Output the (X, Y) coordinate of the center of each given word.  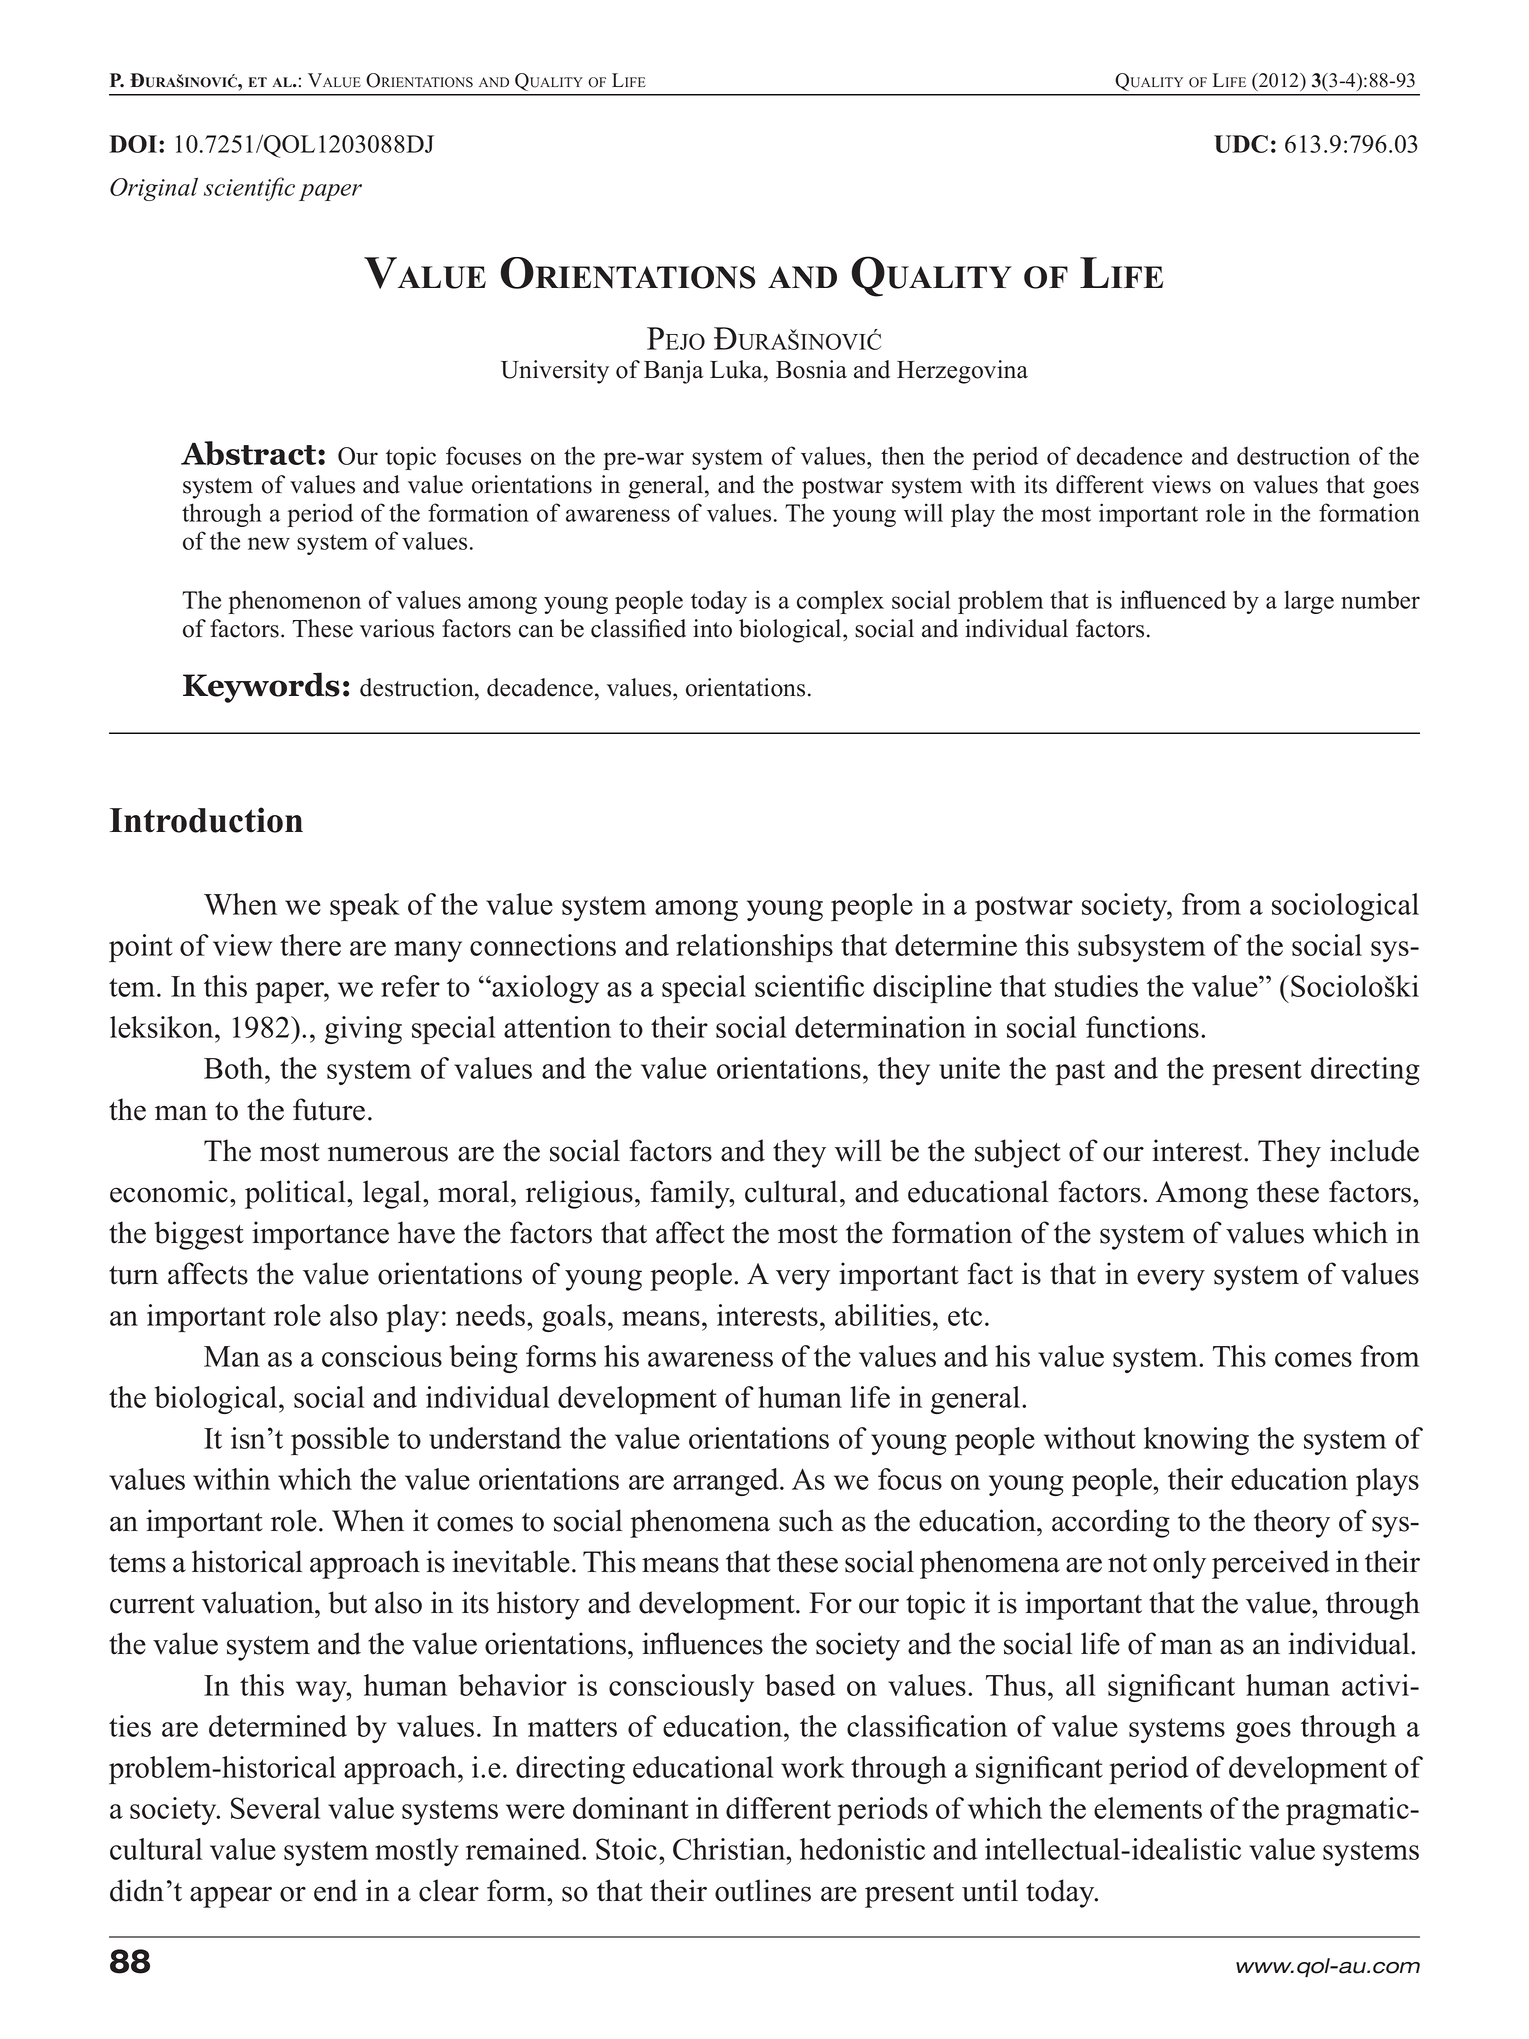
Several (275, 1808)
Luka (737, 369)
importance (320, 1235)
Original (154, 189)
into (712, 628)
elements (1148, 1808)
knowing (1196, 1441)
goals (574, 1318)
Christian (730, 1849)
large (1309, 602)
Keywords (261, 687)
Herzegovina (962, 372)
